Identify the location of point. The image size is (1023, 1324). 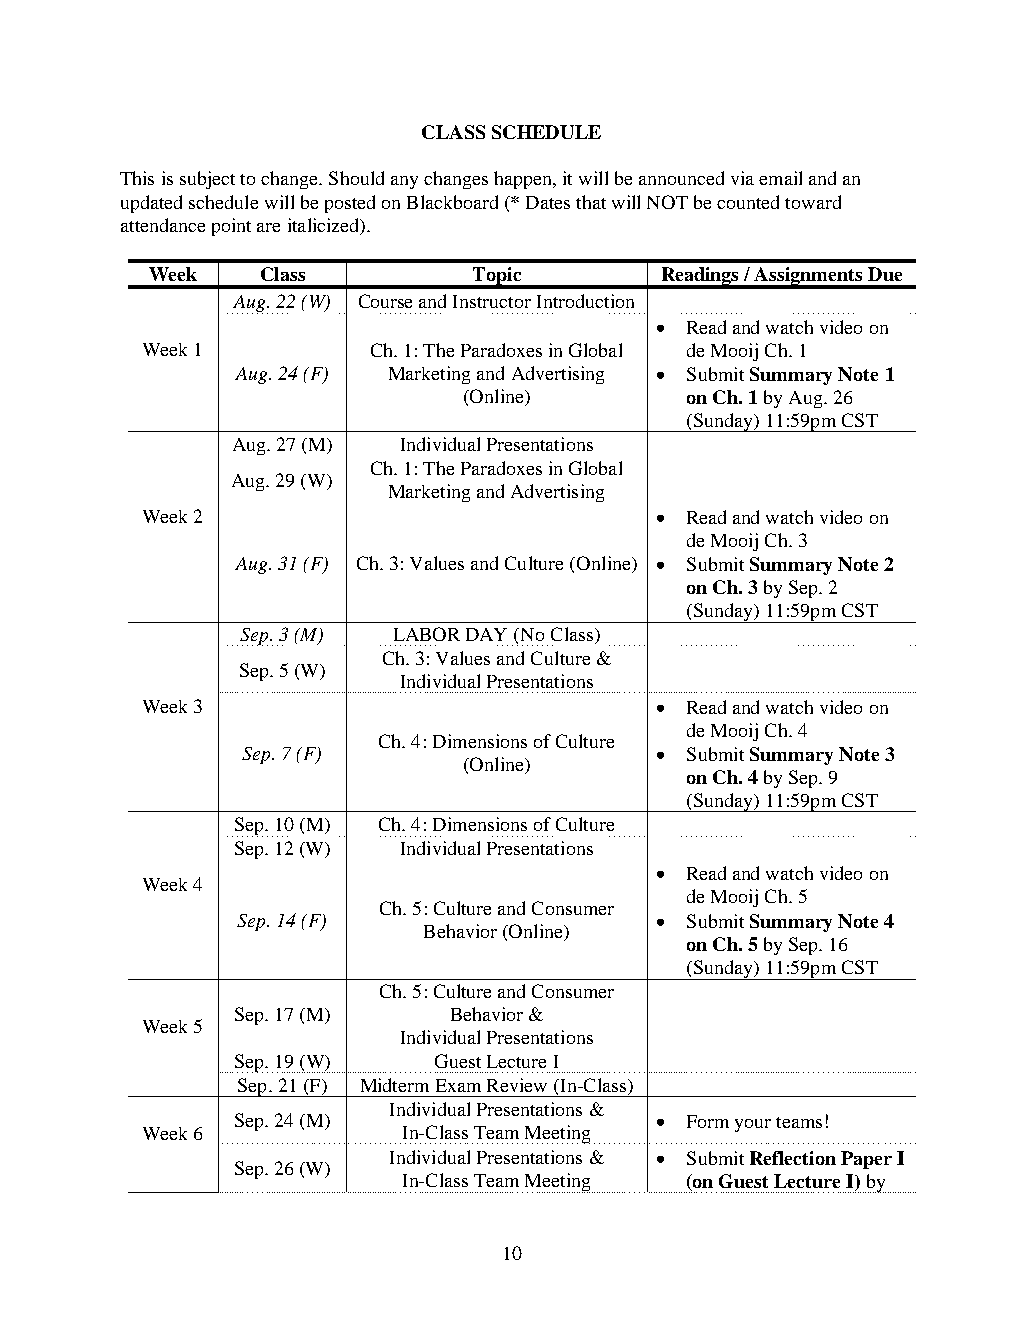
(231, 227).
